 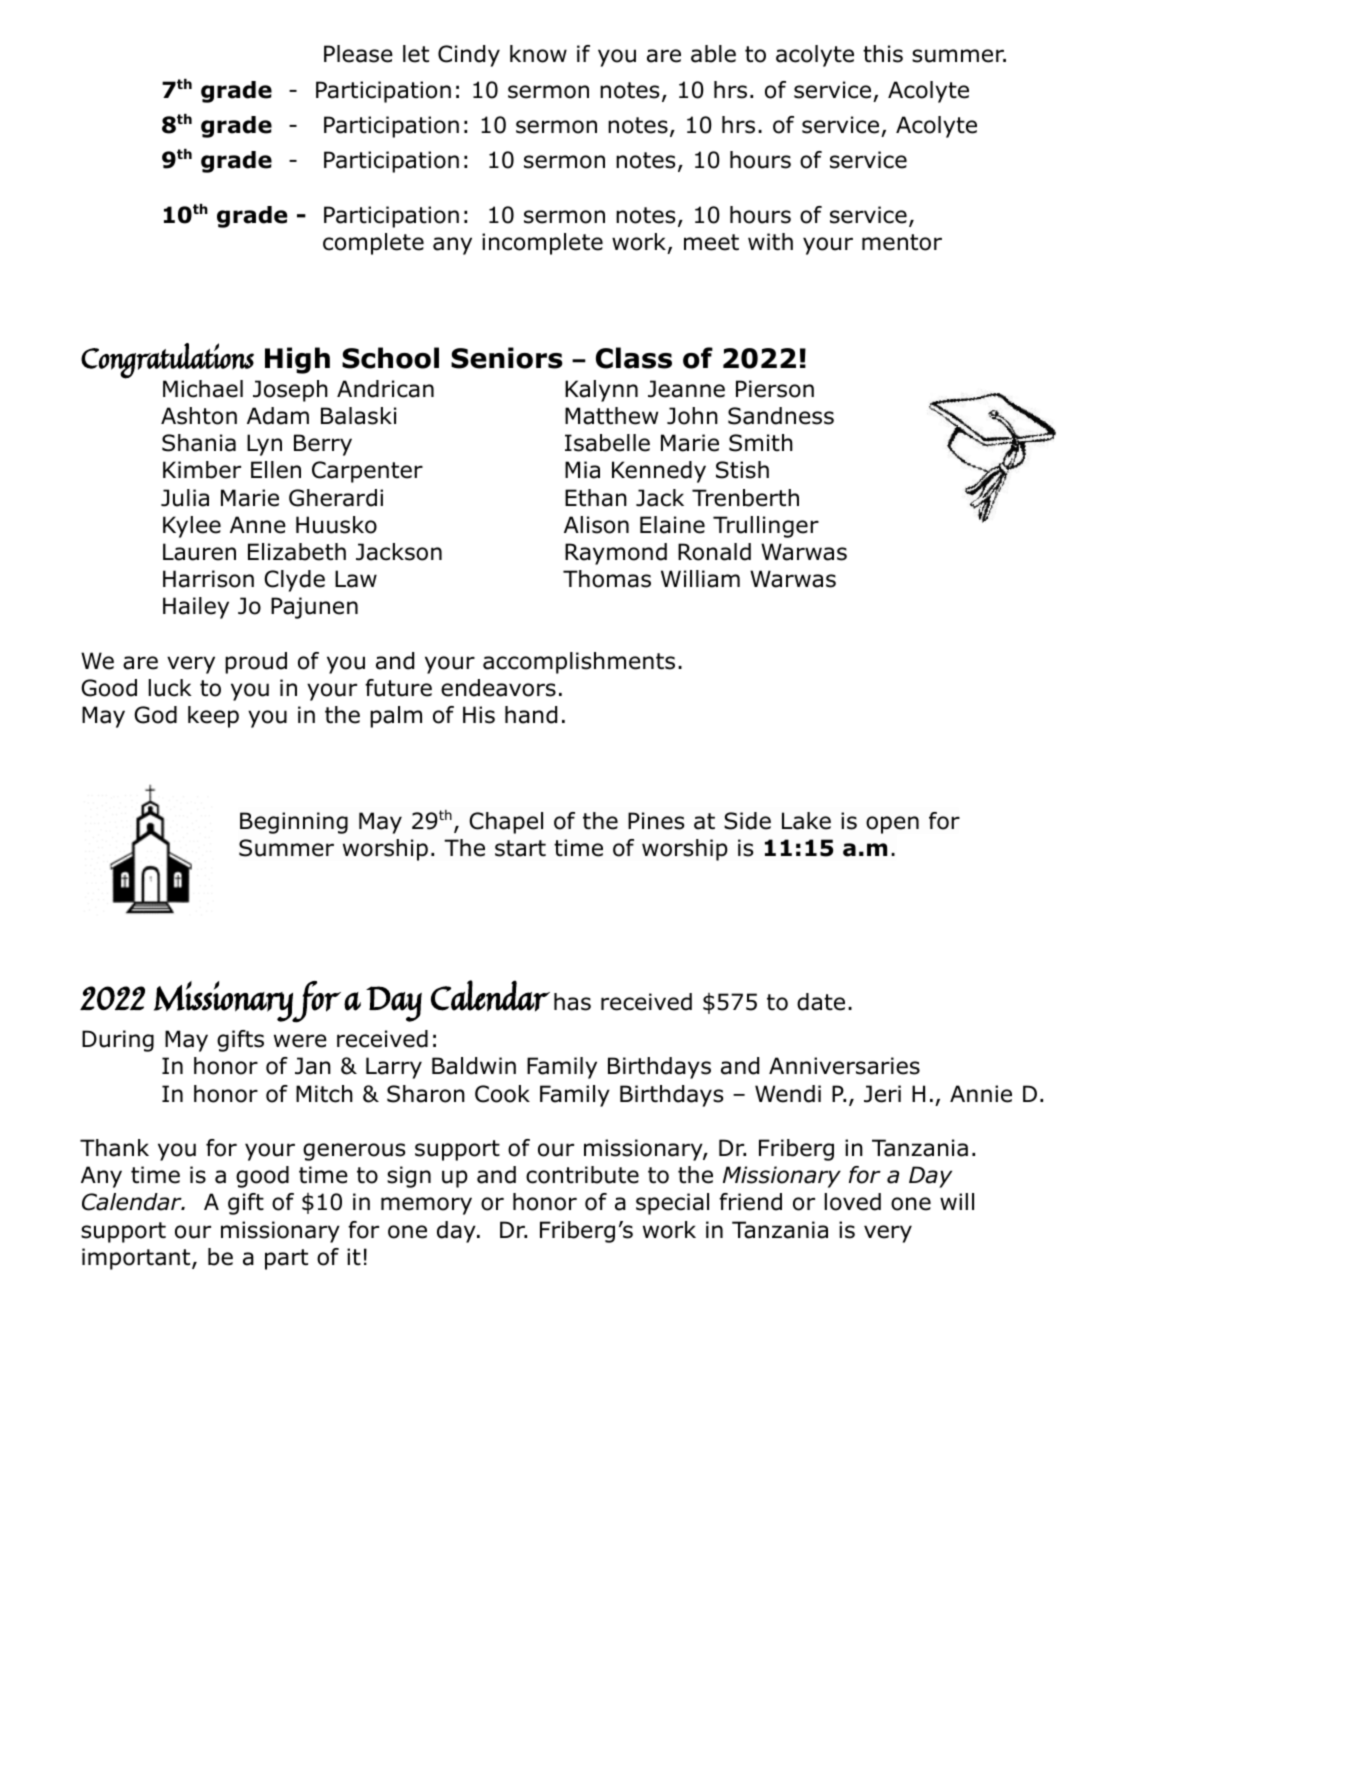 What do you see at coordinates (538, 54) in the screenshot?
I see `know` at bounding box center [538, 54].
